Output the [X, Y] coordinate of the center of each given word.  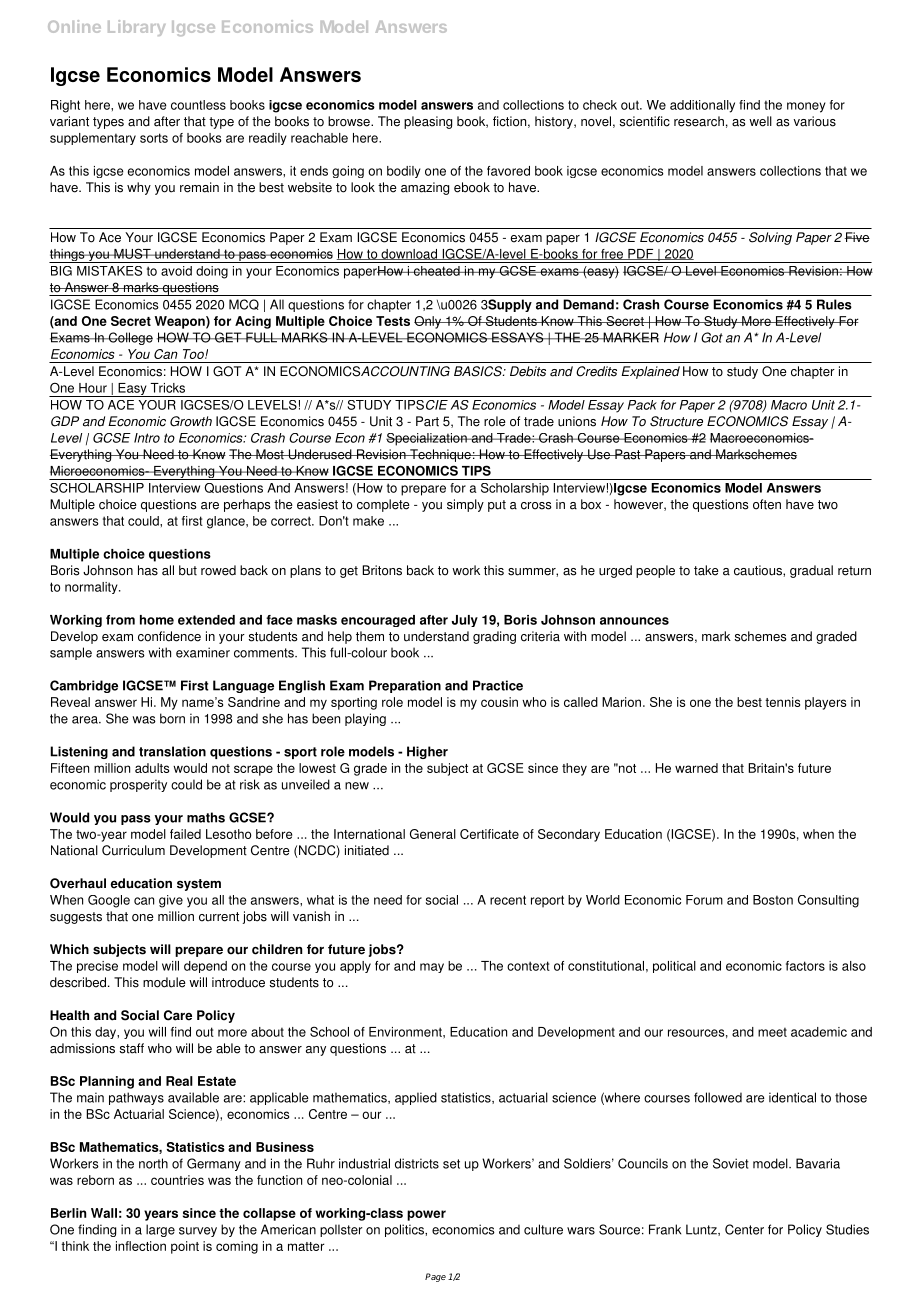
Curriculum [133, 850]
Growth [191, 421]
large [160, 1230]
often [767, 504]
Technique [440, 455]
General [433, 834]
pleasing [428, 122]
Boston [773, 900]
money [806, 107]
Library [136, 28]
